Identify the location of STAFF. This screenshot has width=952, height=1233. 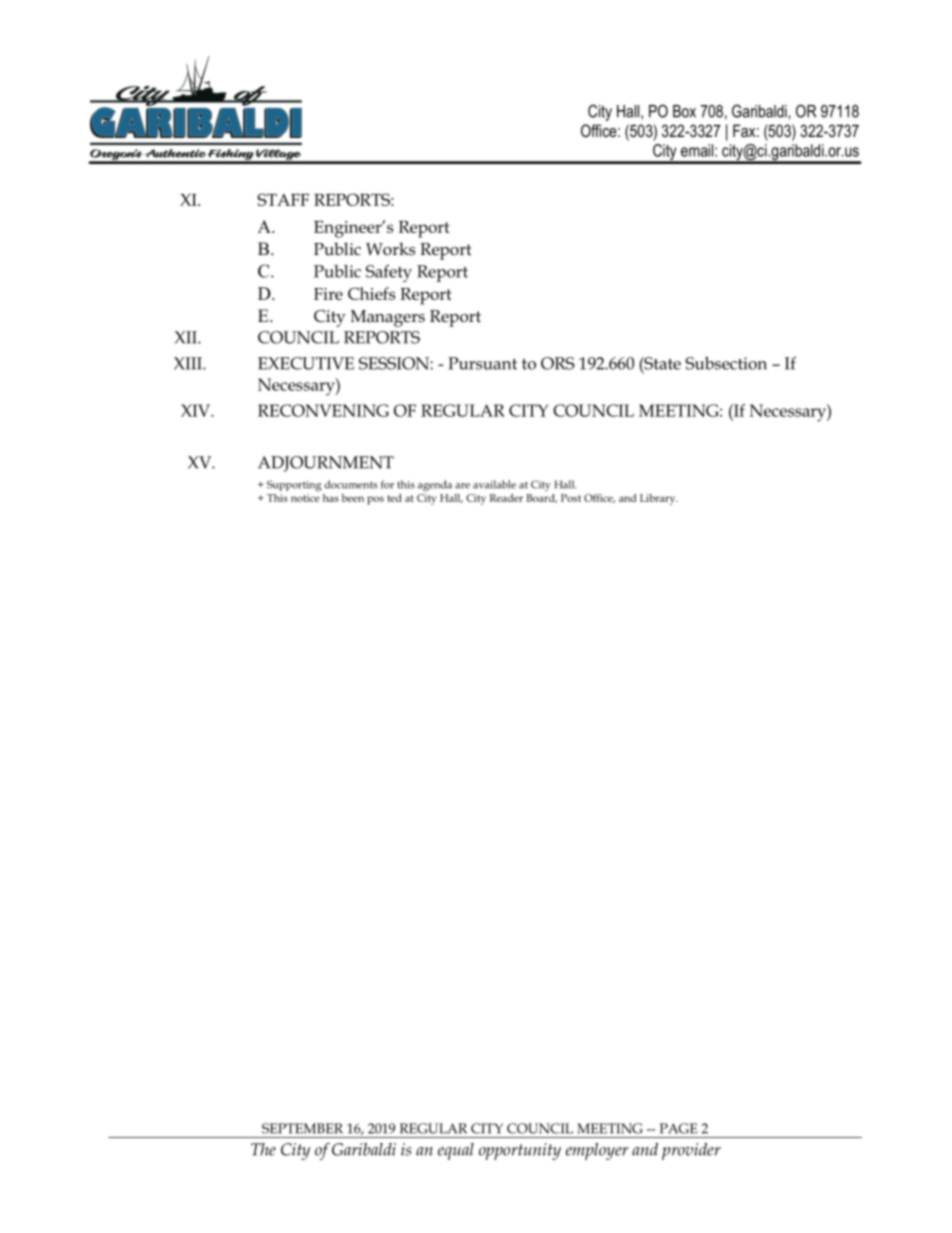
(283, 199).
